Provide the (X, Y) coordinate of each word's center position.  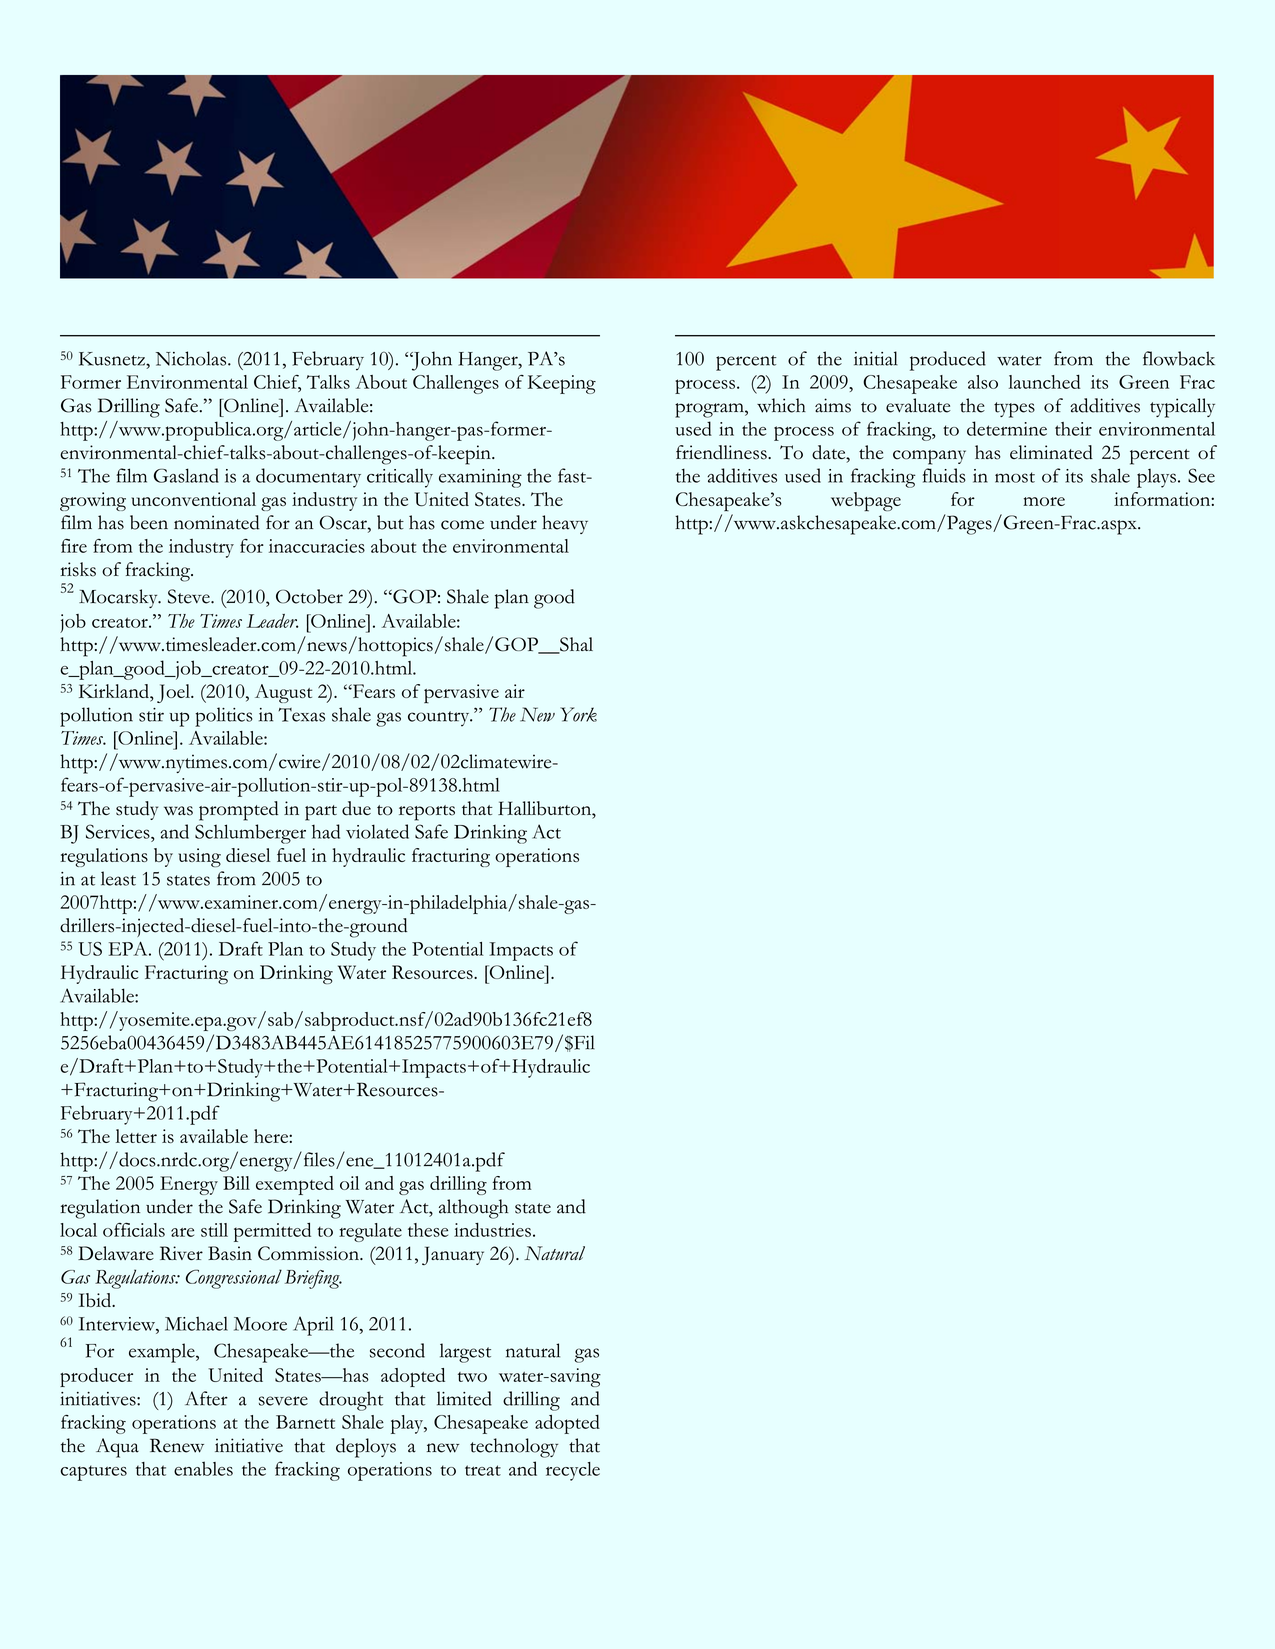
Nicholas (192, 358)
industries (492, 1229)
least (118, 878)
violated (377, 831)
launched (1045, 381)
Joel (174, 693)
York (578, 714)
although (473, 1209)
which (781, 405)
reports (427, 813)
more (1044, 501)
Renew (177, 1445)
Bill (236, 1183)
